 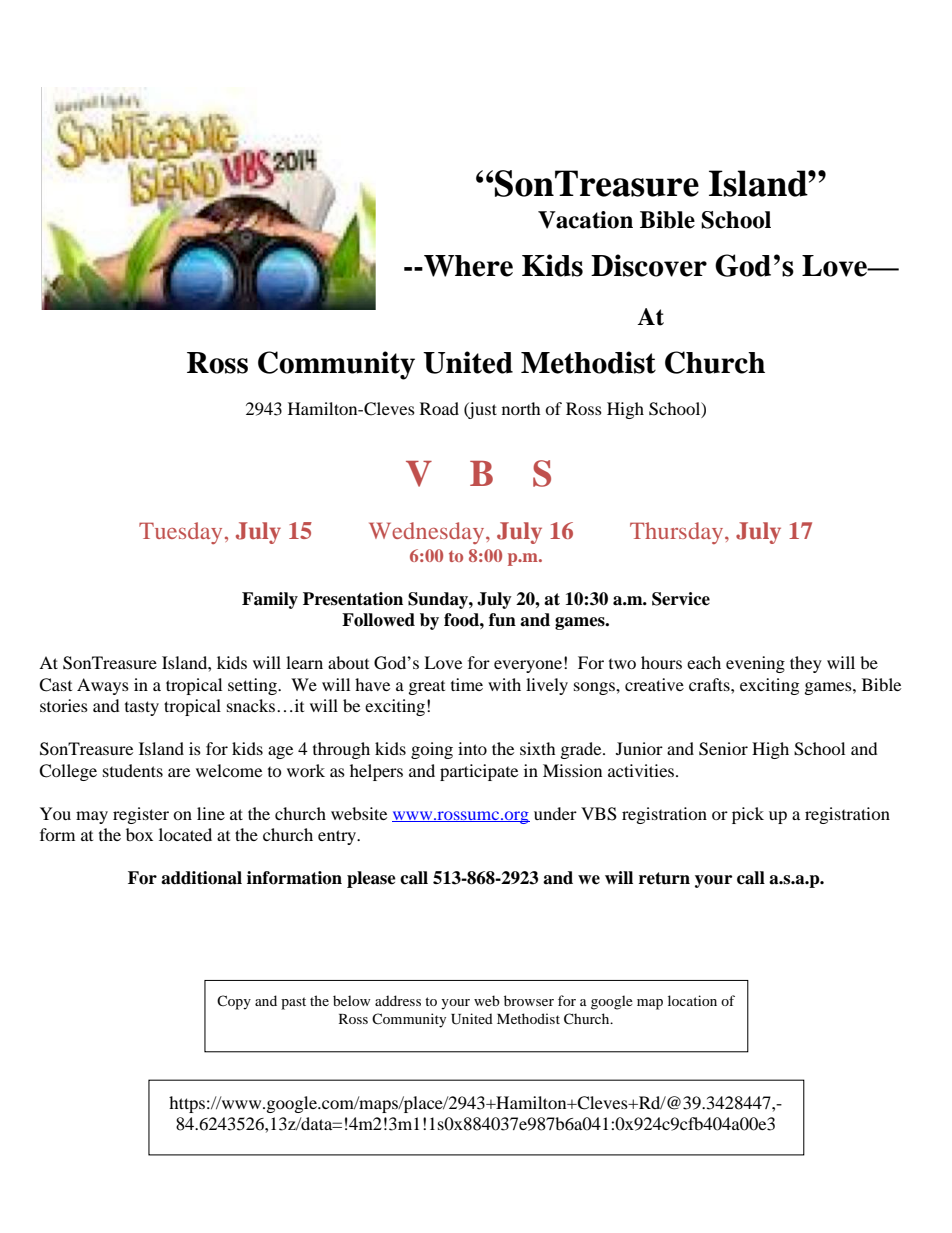 I want to click on Copy, so click(x=234, y=1002).
